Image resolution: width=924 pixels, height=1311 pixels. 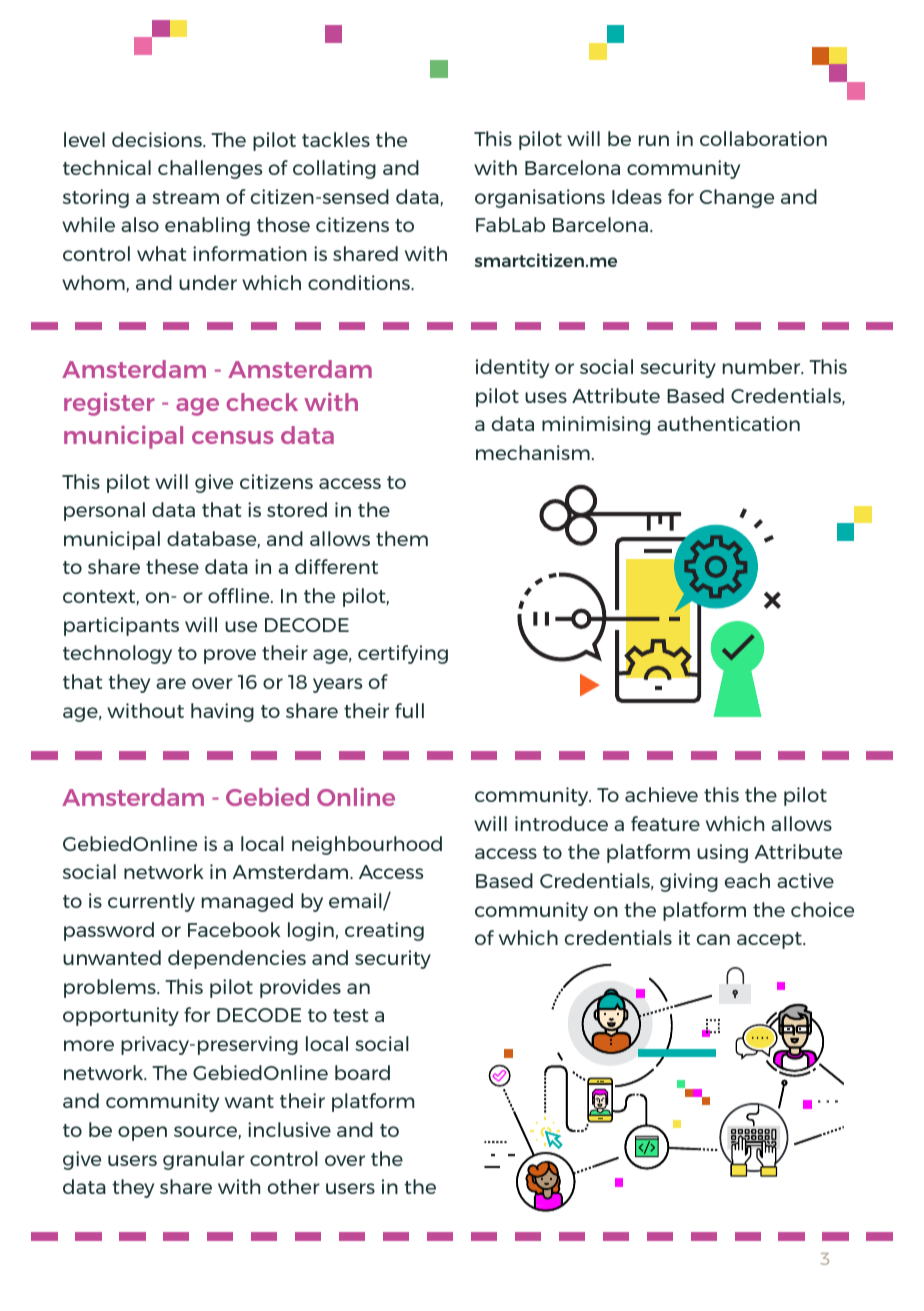 What do you see at coordinates (737, 198) in the screenshot?
I see `Change` at bounding box center [737, 198].
